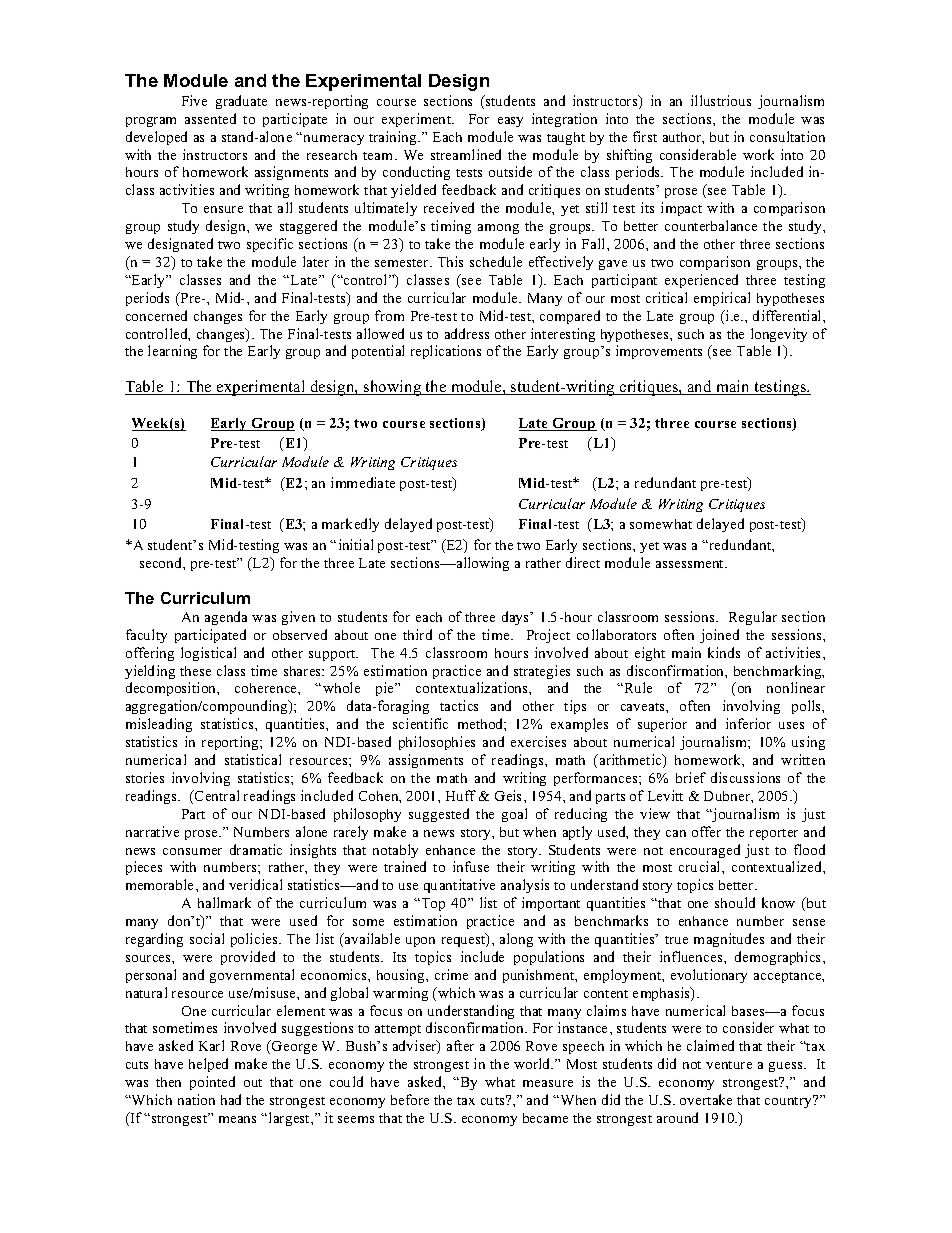 The image size is (952, 1233). I want to click on learning, so click(172, 352).
